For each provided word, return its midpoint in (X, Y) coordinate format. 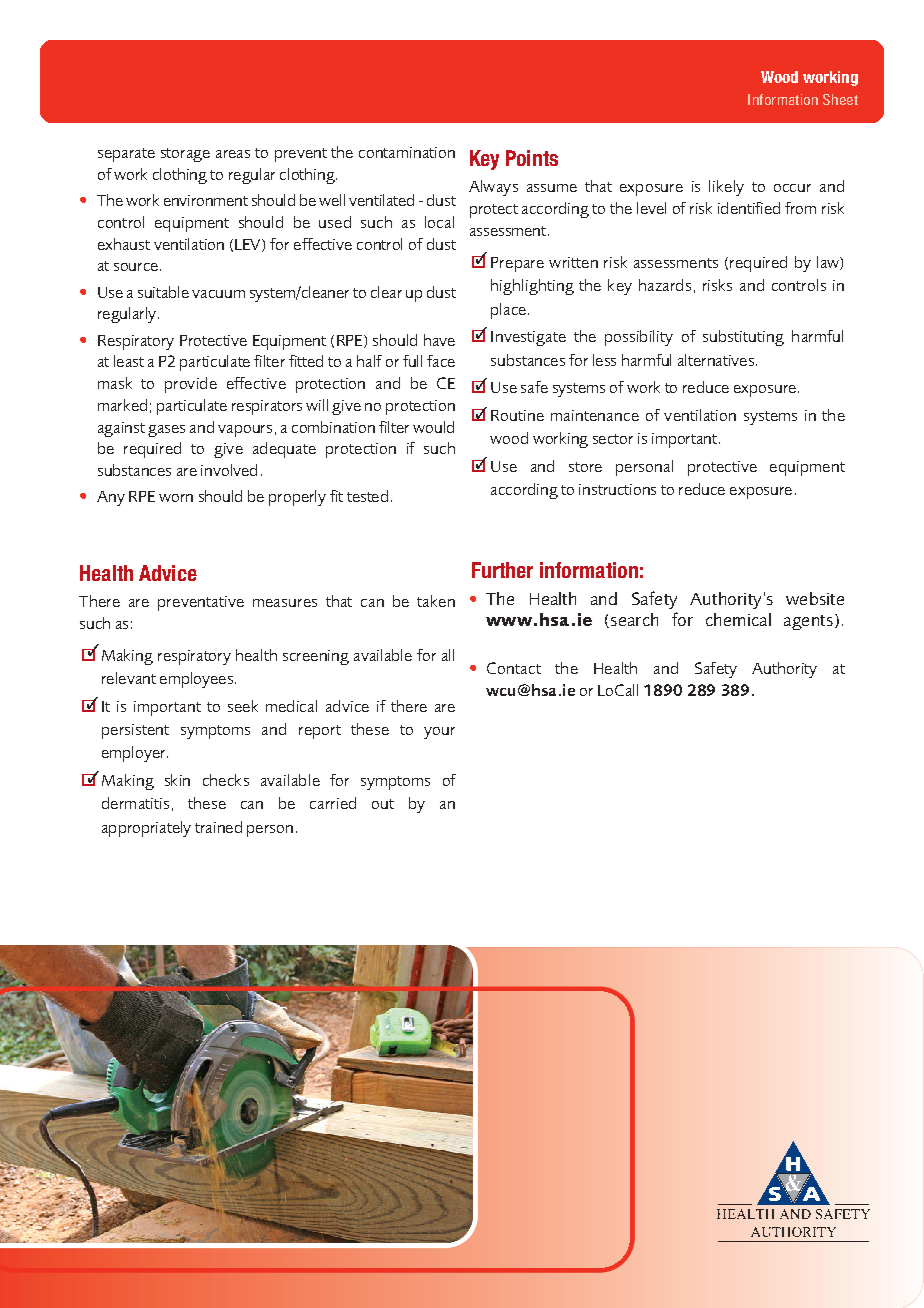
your (439, 733)
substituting (743, 338)
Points (532, 158)
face (441, 361)
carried (333, 803)
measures (285, 603)
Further (502, 570)
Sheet (840, 99)
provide (191, 385)
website (815, 598)
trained (218, 827)
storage (185, 155)
